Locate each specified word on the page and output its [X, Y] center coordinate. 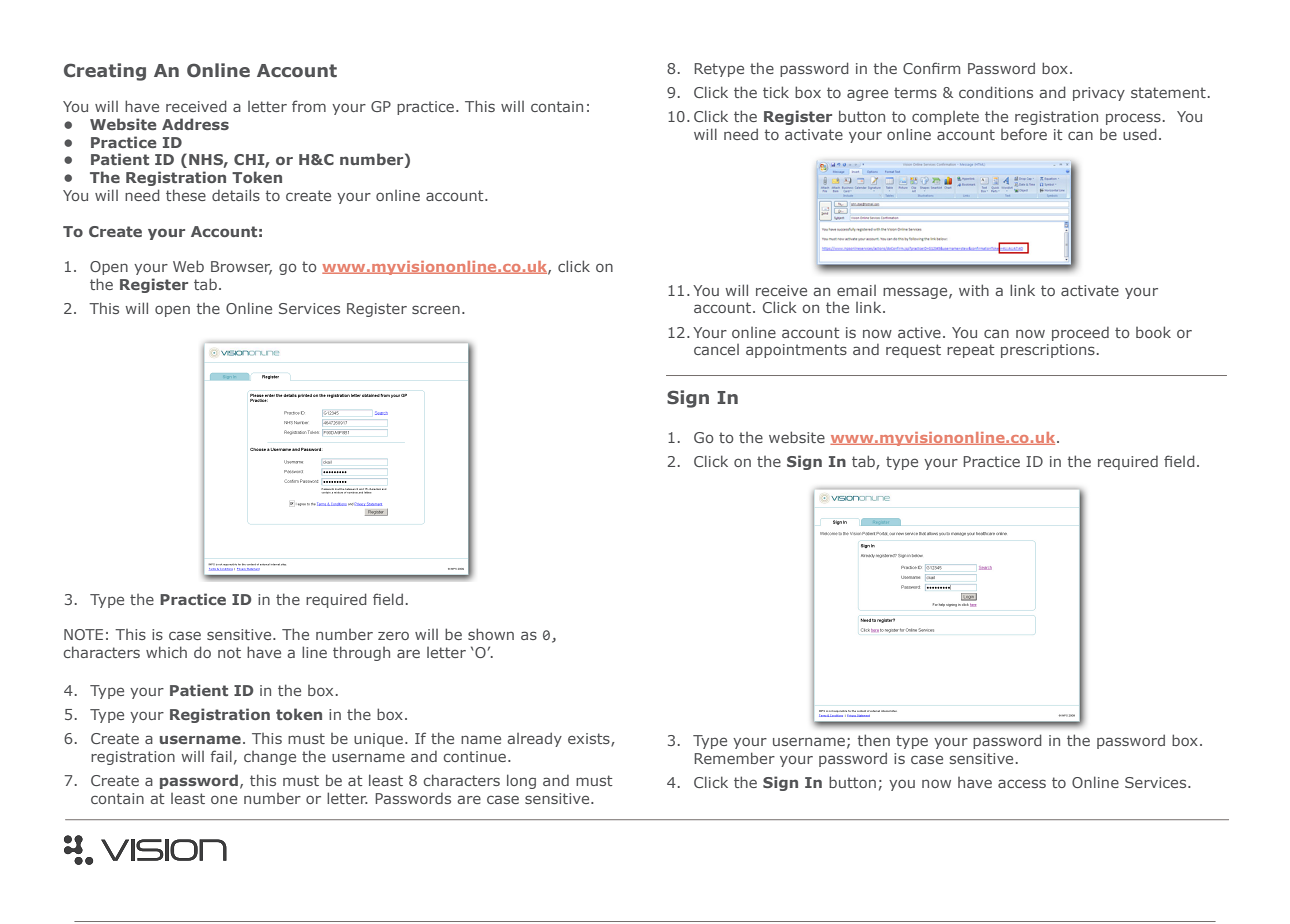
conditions [996, 92]
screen [436, 309]
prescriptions [1048, 351]
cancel [716, 349]
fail [221, 756]
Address [195, 124]
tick [776, 92]
